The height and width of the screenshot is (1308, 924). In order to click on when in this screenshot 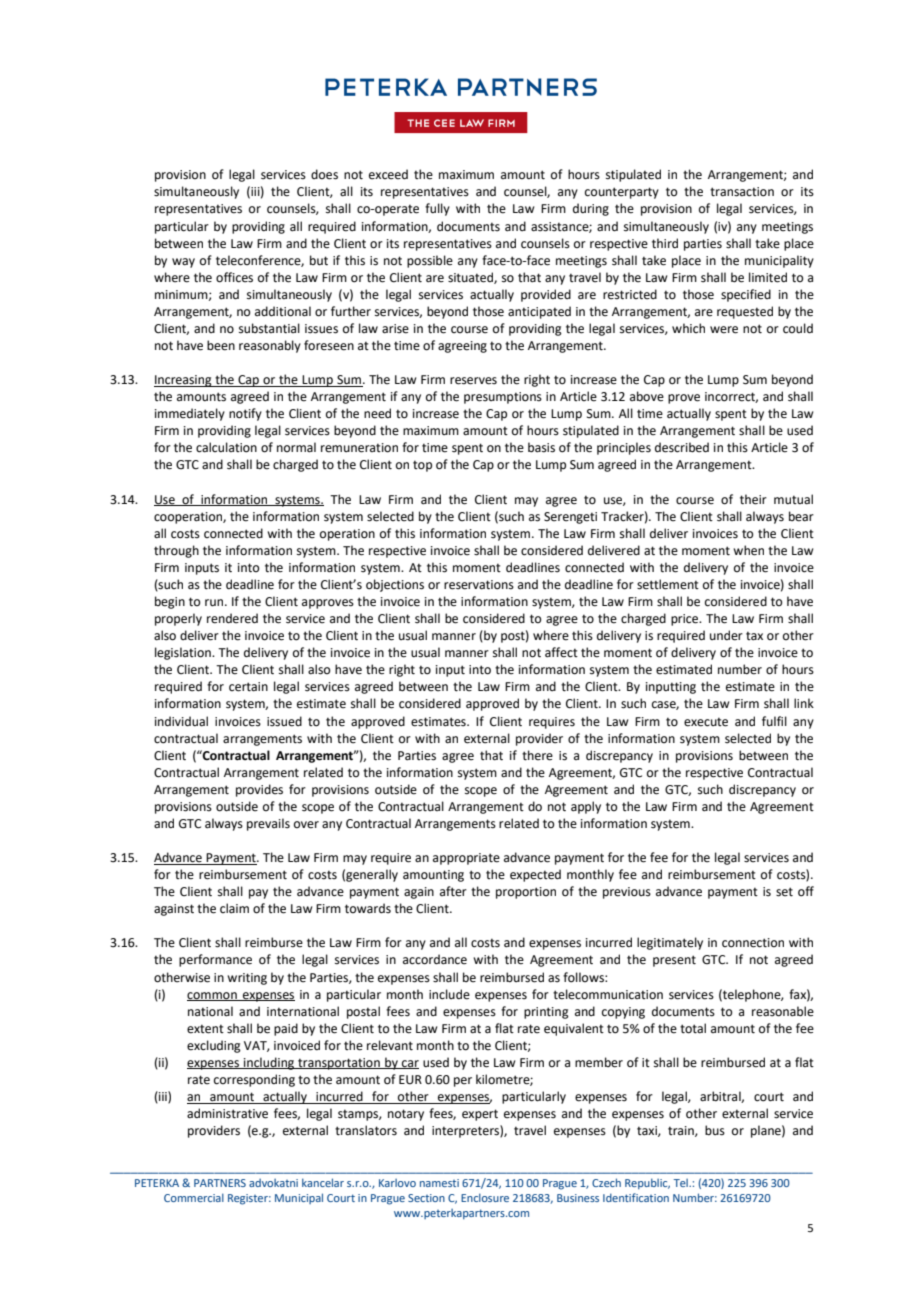, I will do `click(748, 550)`.
